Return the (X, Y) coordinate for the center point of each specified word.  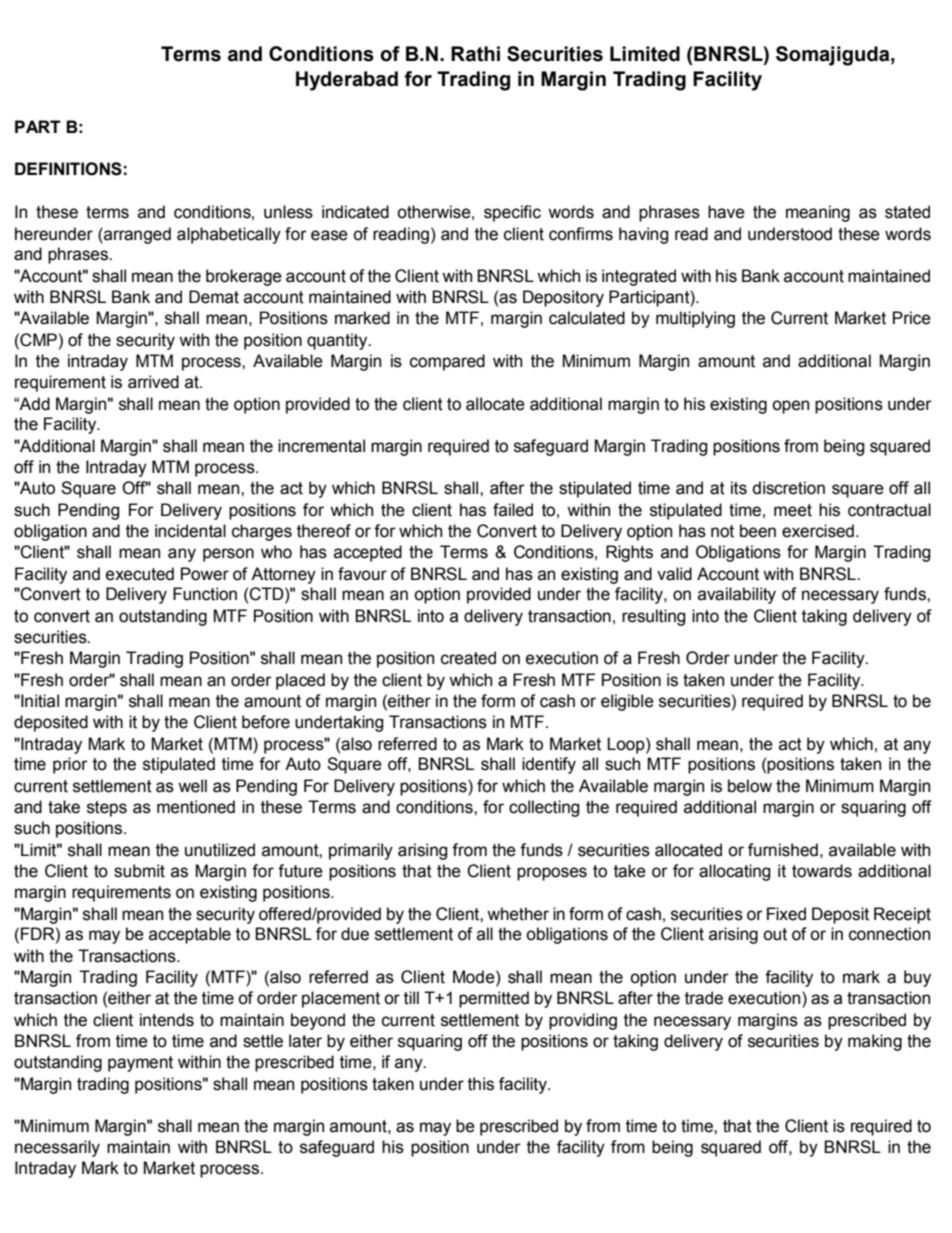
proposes (552, 874)
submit (139, 871)
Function (205, 594)
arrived (153, 382)
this (481, 1084)
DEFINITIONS (68, 169)
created (468, 658)
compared (447, 362)
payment (140, 1064)
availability (737, 595)
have (726, 212)
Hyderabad (347, 81)
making (875, 1042)
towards (822, 871)
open (790, 407)
